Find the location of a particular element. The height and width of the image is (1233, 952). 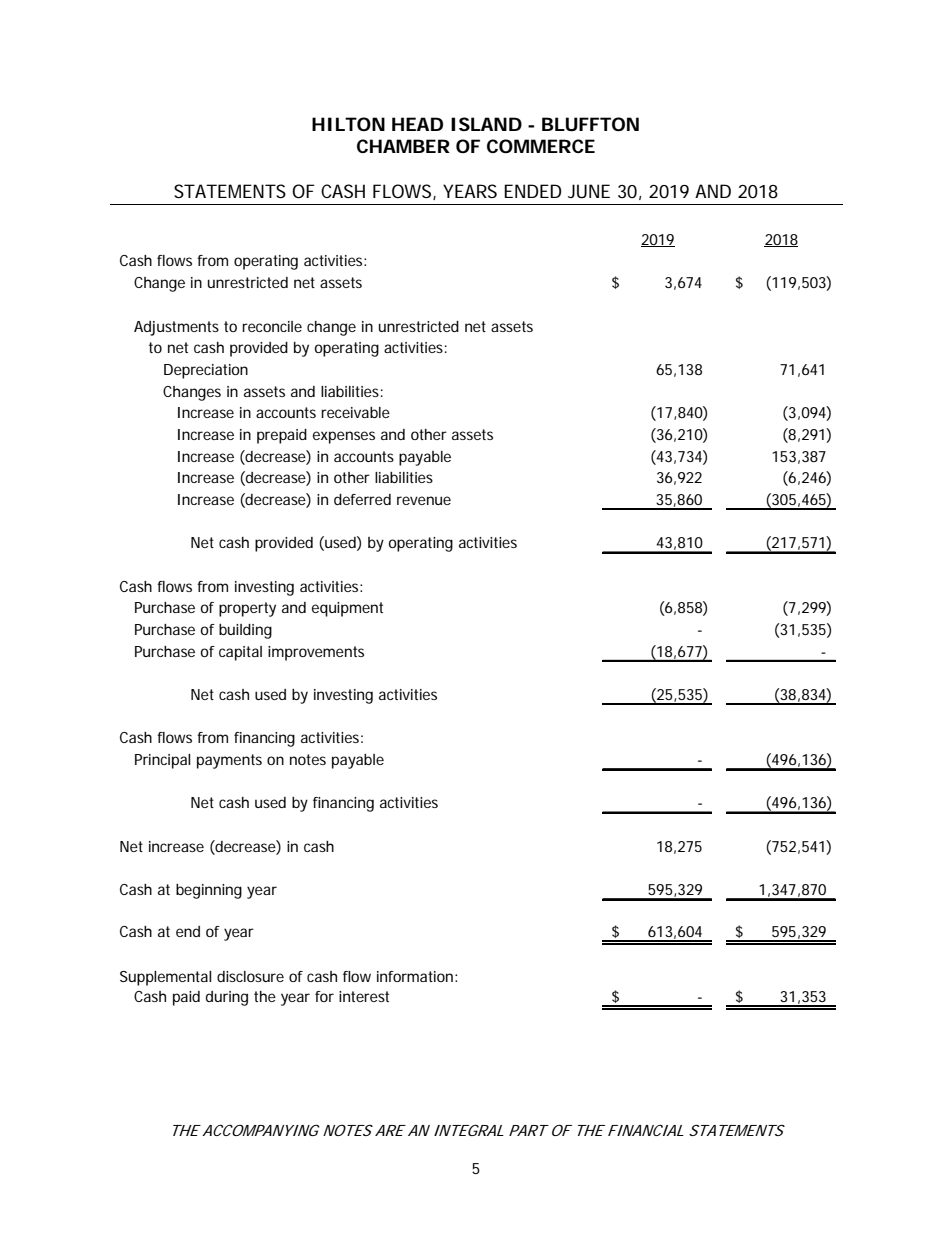

COMMERCE is located at coordinates (541, 146).
